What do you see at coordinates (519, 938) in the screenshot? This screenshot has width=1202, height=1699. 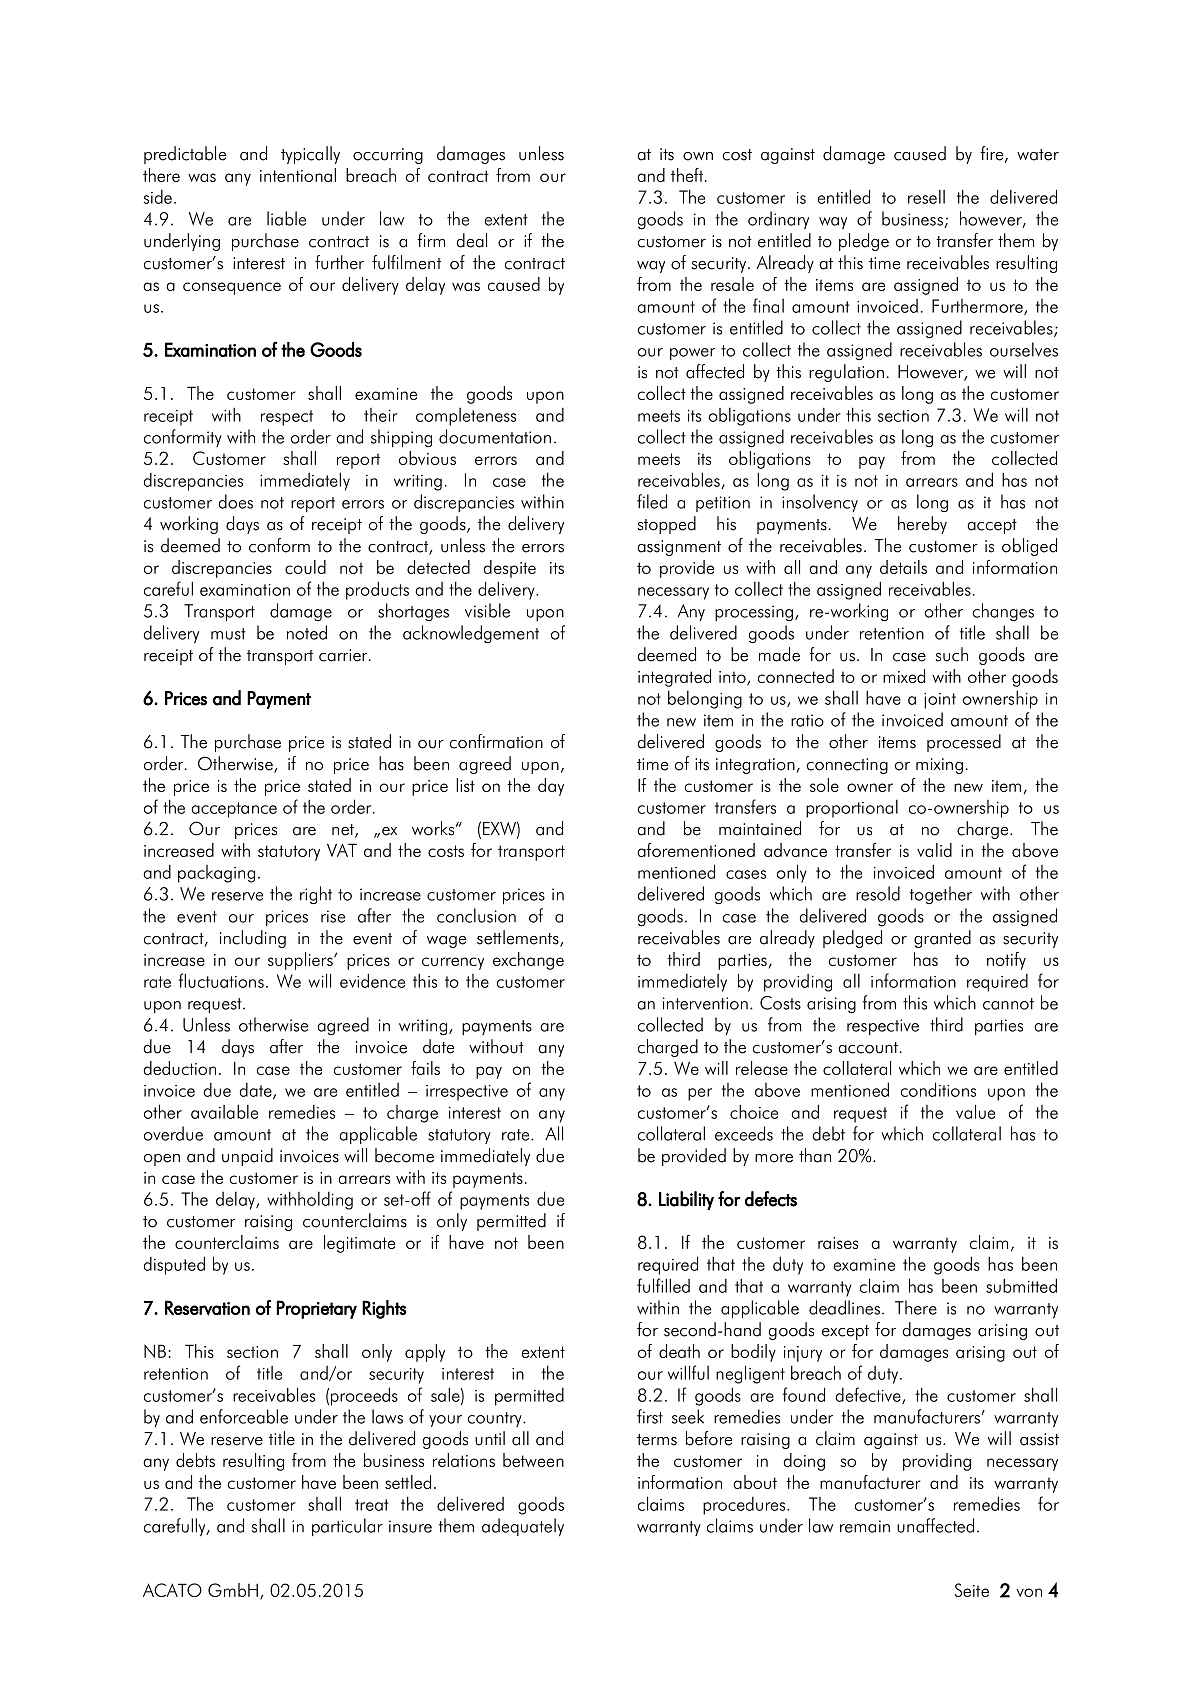 I see `settlements` at bounding box center [519, 938].
